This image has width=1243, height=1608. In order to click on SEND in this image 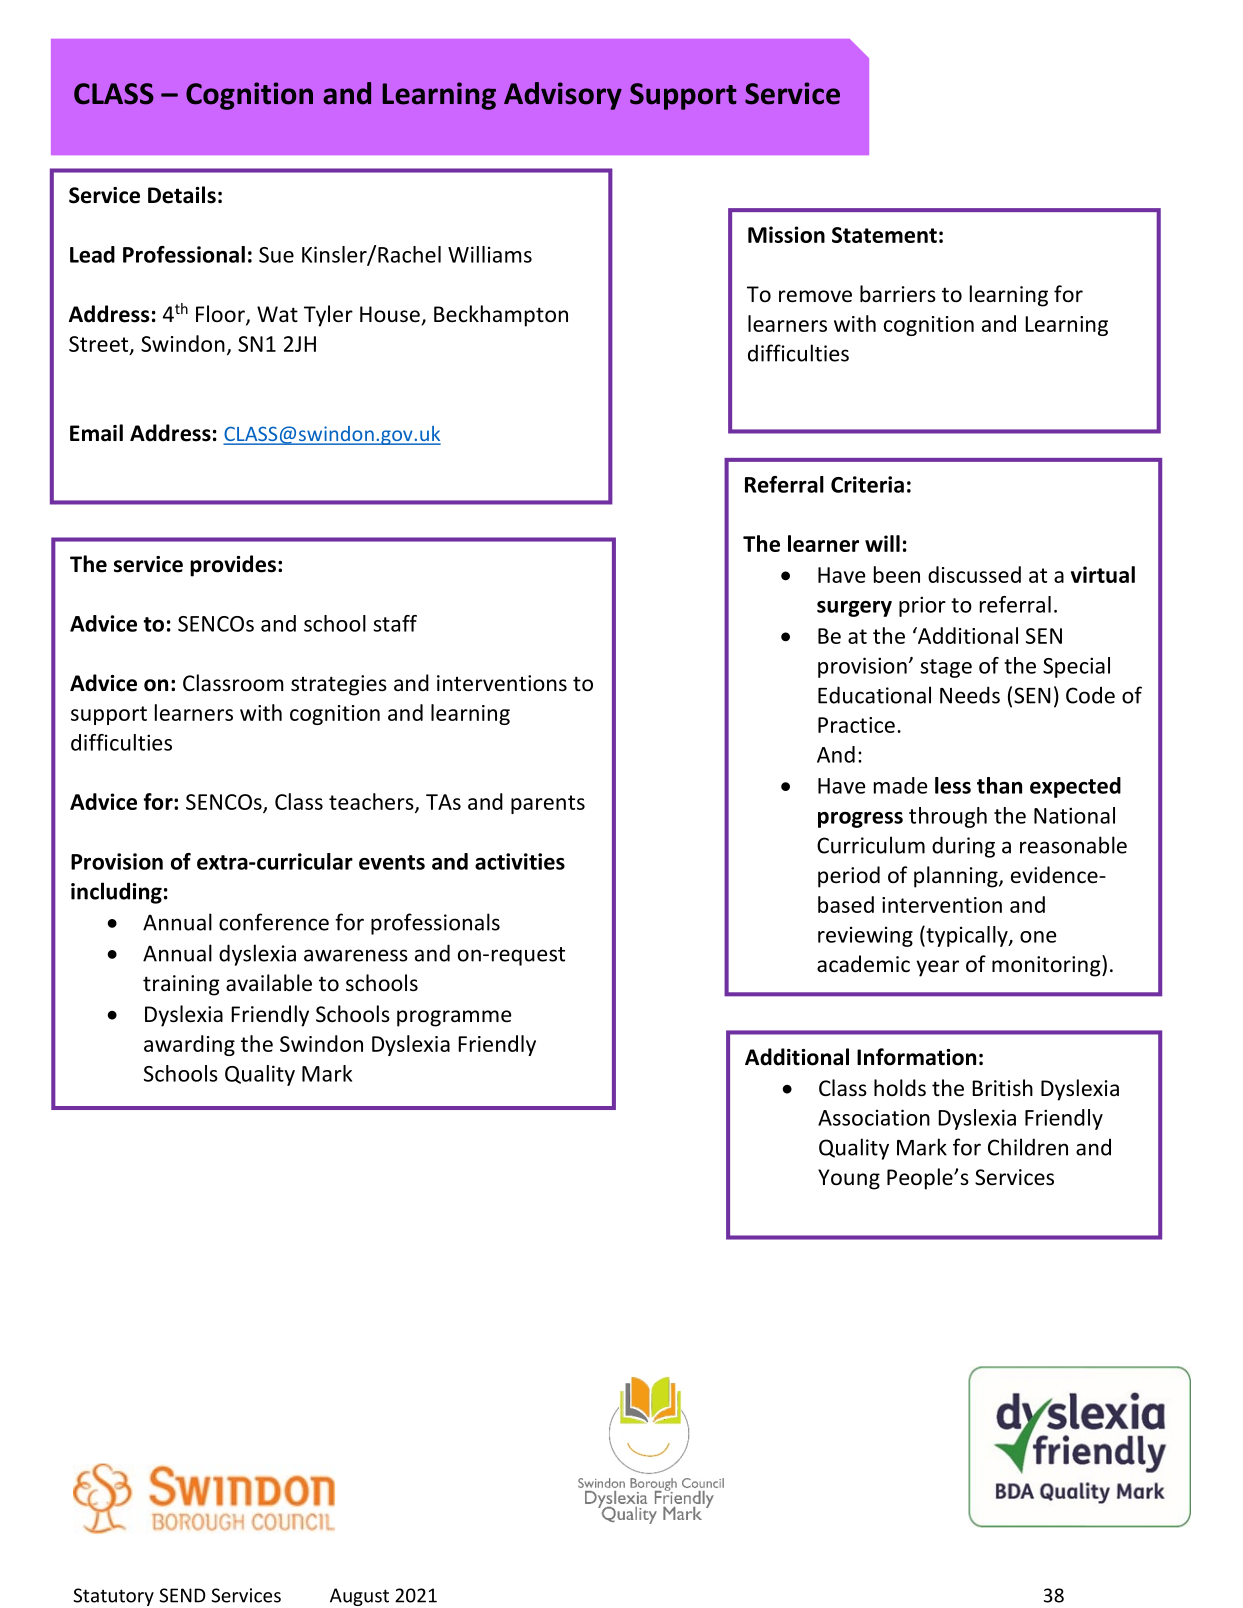, I will do `click(182, 1595)`.
